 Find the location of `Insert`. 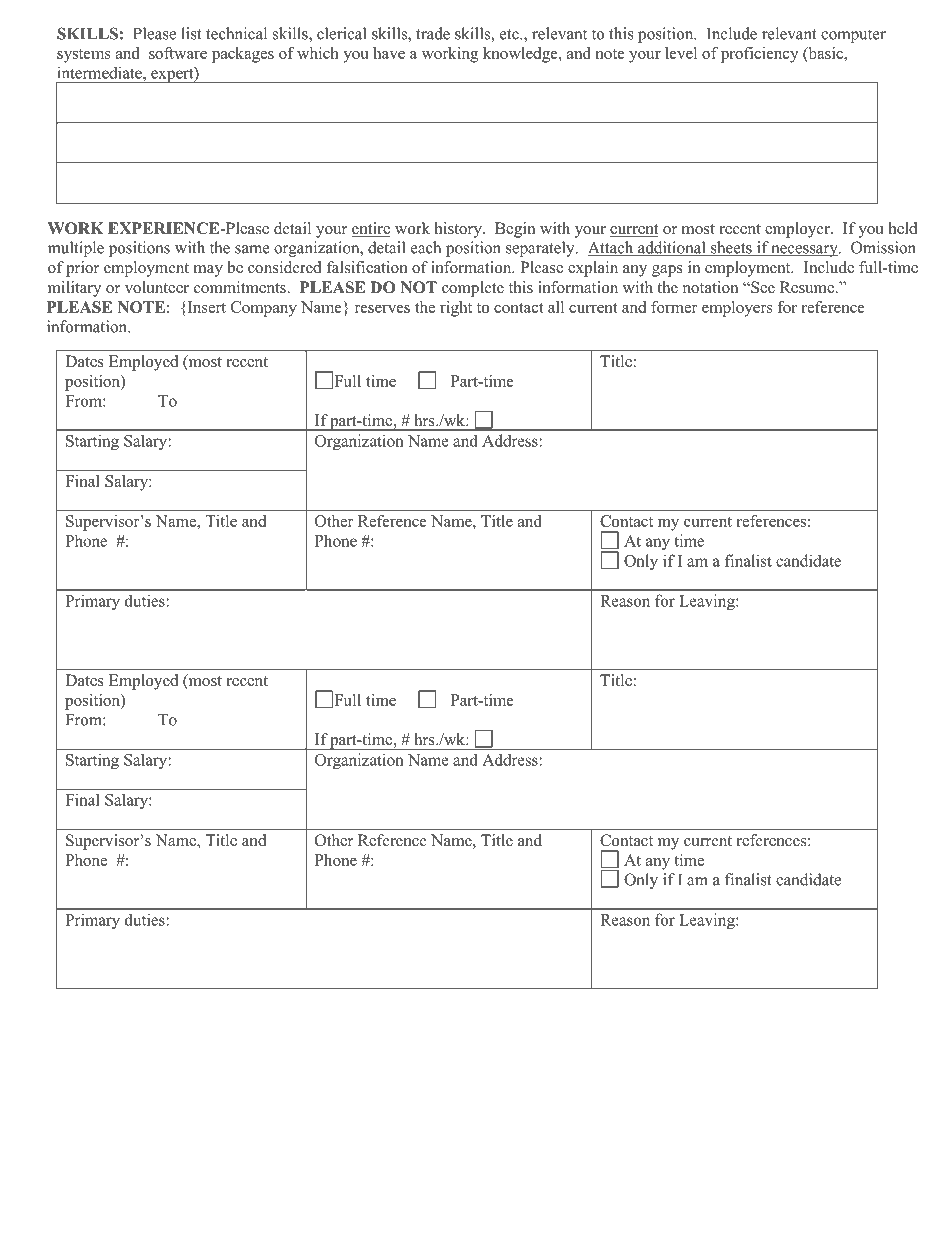

Insert is located at coordinates (205, 307).
